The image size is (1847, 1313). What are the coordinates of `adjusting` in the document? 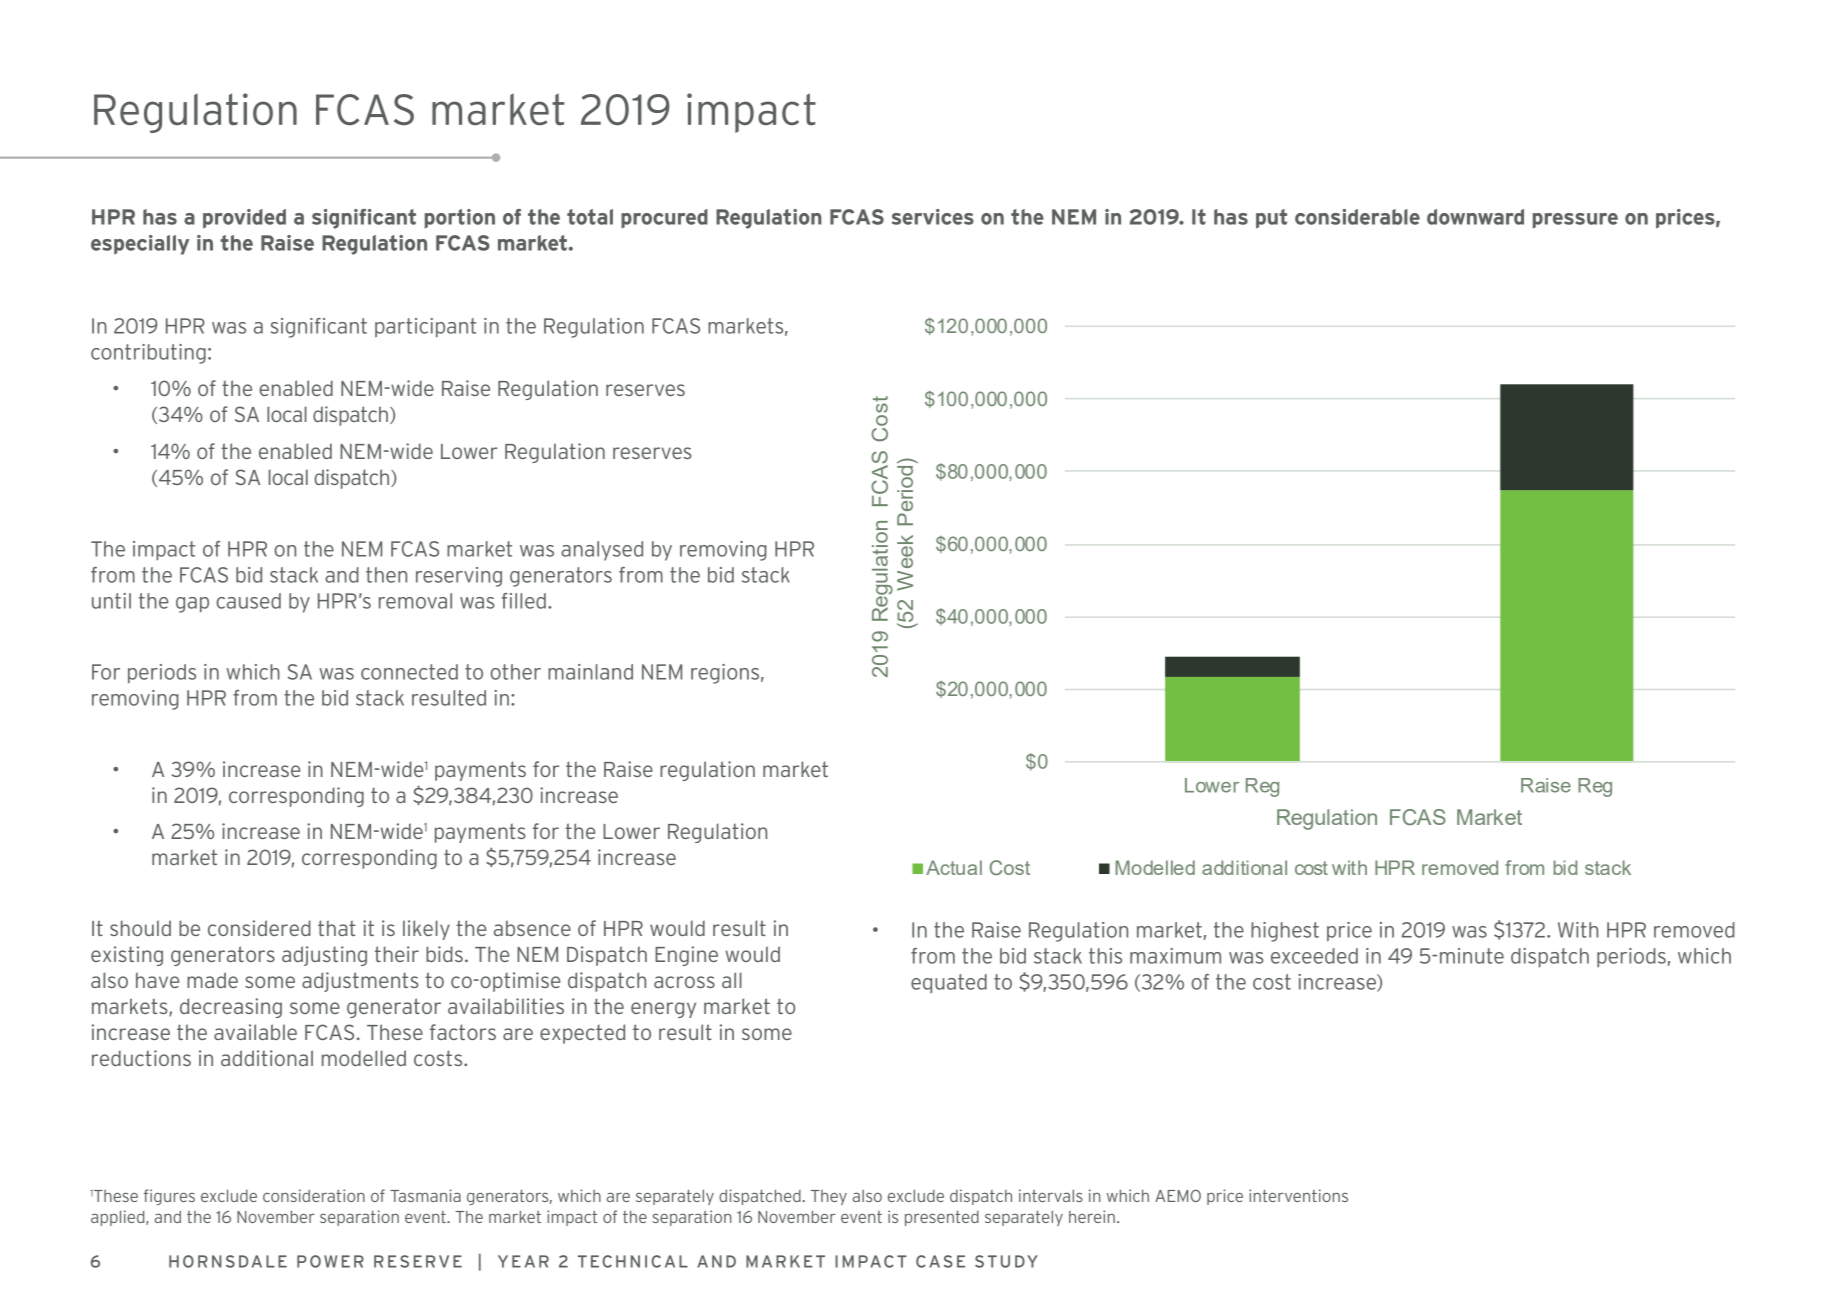 It's located at (324, 956).
